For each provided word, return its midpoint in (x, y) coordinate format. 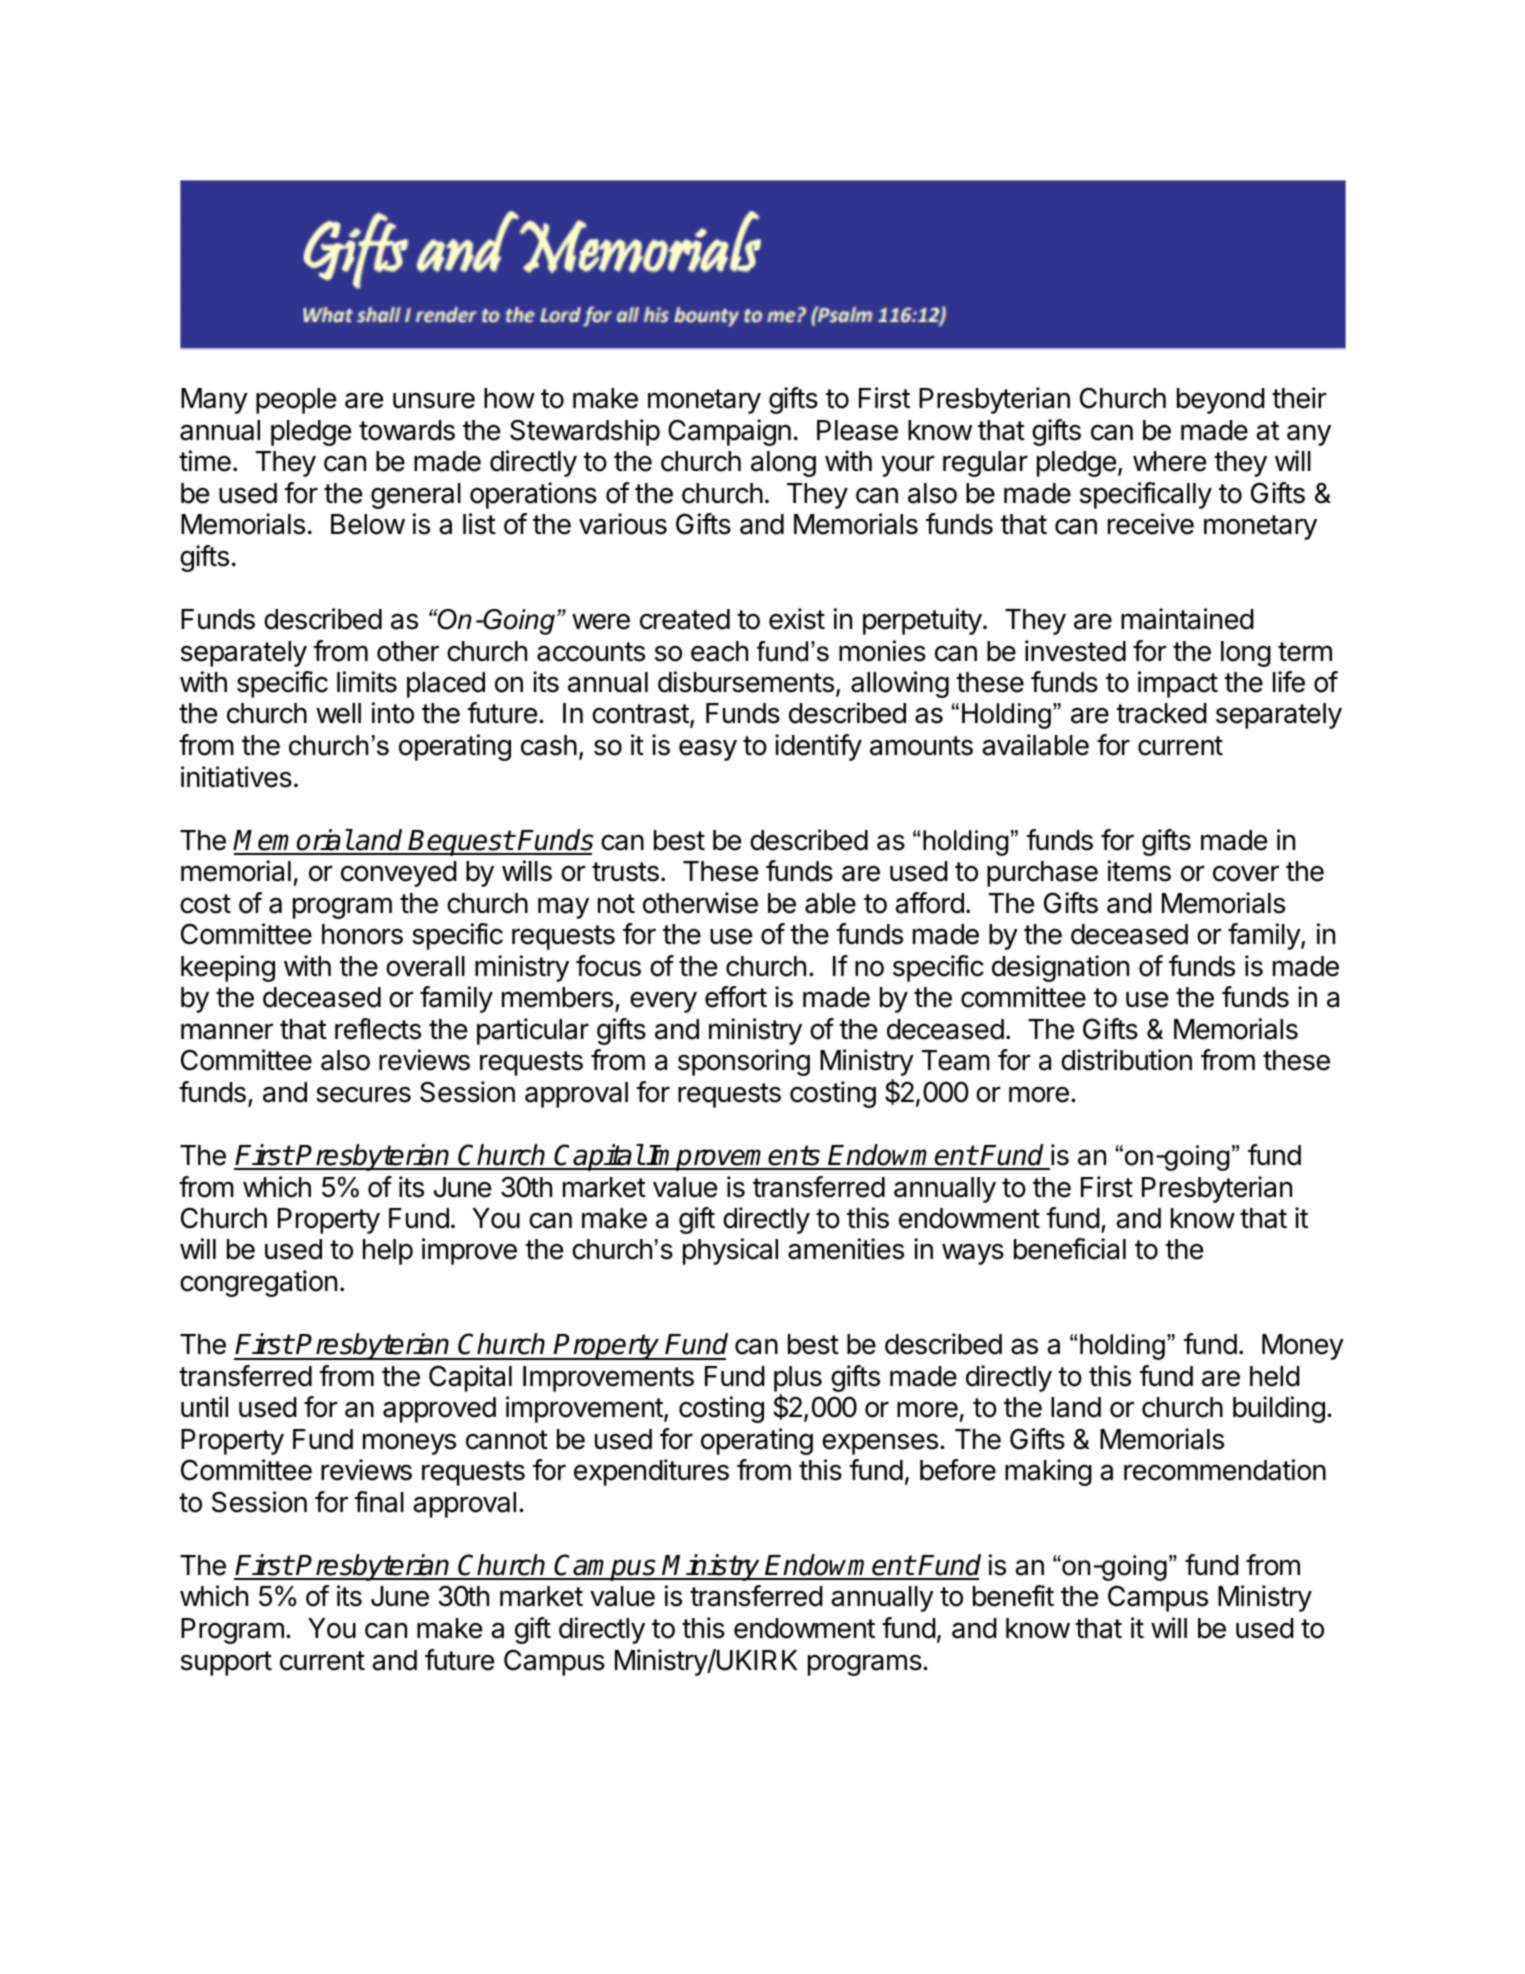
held (1275, 1376)
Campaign (729, 432)
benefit (1013, 1596)
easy (708, 750)
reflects (378, 1029)
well (338, 713)
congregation (258, 1283)
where (1169, 461)
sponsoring (744, 1062)
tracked (1161, 713)
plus (798, 1379)
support (226, 1663)
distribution (1126, 1060)
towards (407, 430)
